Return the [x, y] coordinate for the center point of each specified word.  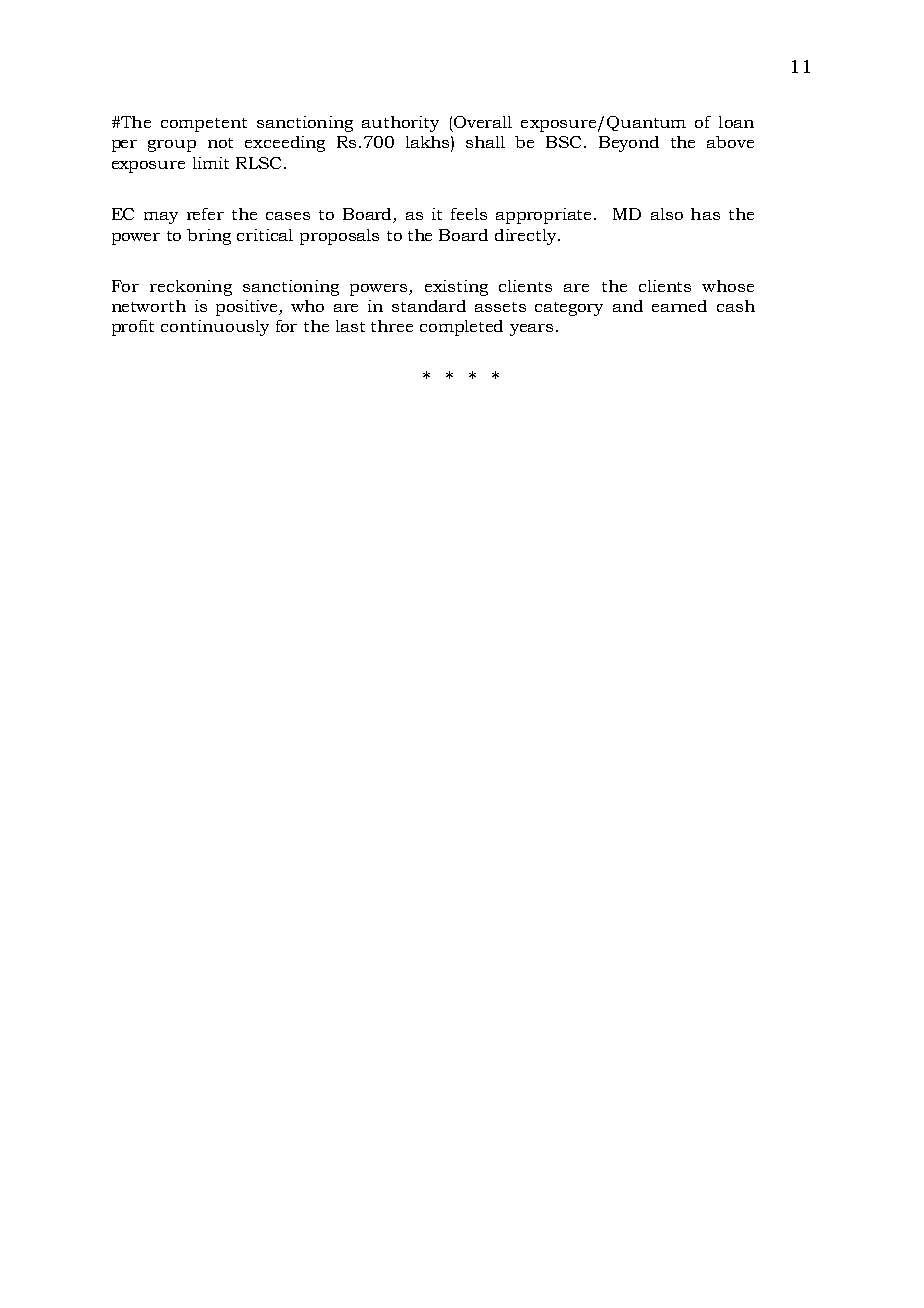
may [161, 218]
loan [736, 122]
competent [204, 125]
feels [469, 214]
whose [728, 286]
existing [456, 288]
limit [211, 163]
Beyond [629, 144]
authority [400, 124]
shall [485, 142]
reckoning [191, 288]
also [667, 214]
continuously [215, 328]
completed [461, 328]
